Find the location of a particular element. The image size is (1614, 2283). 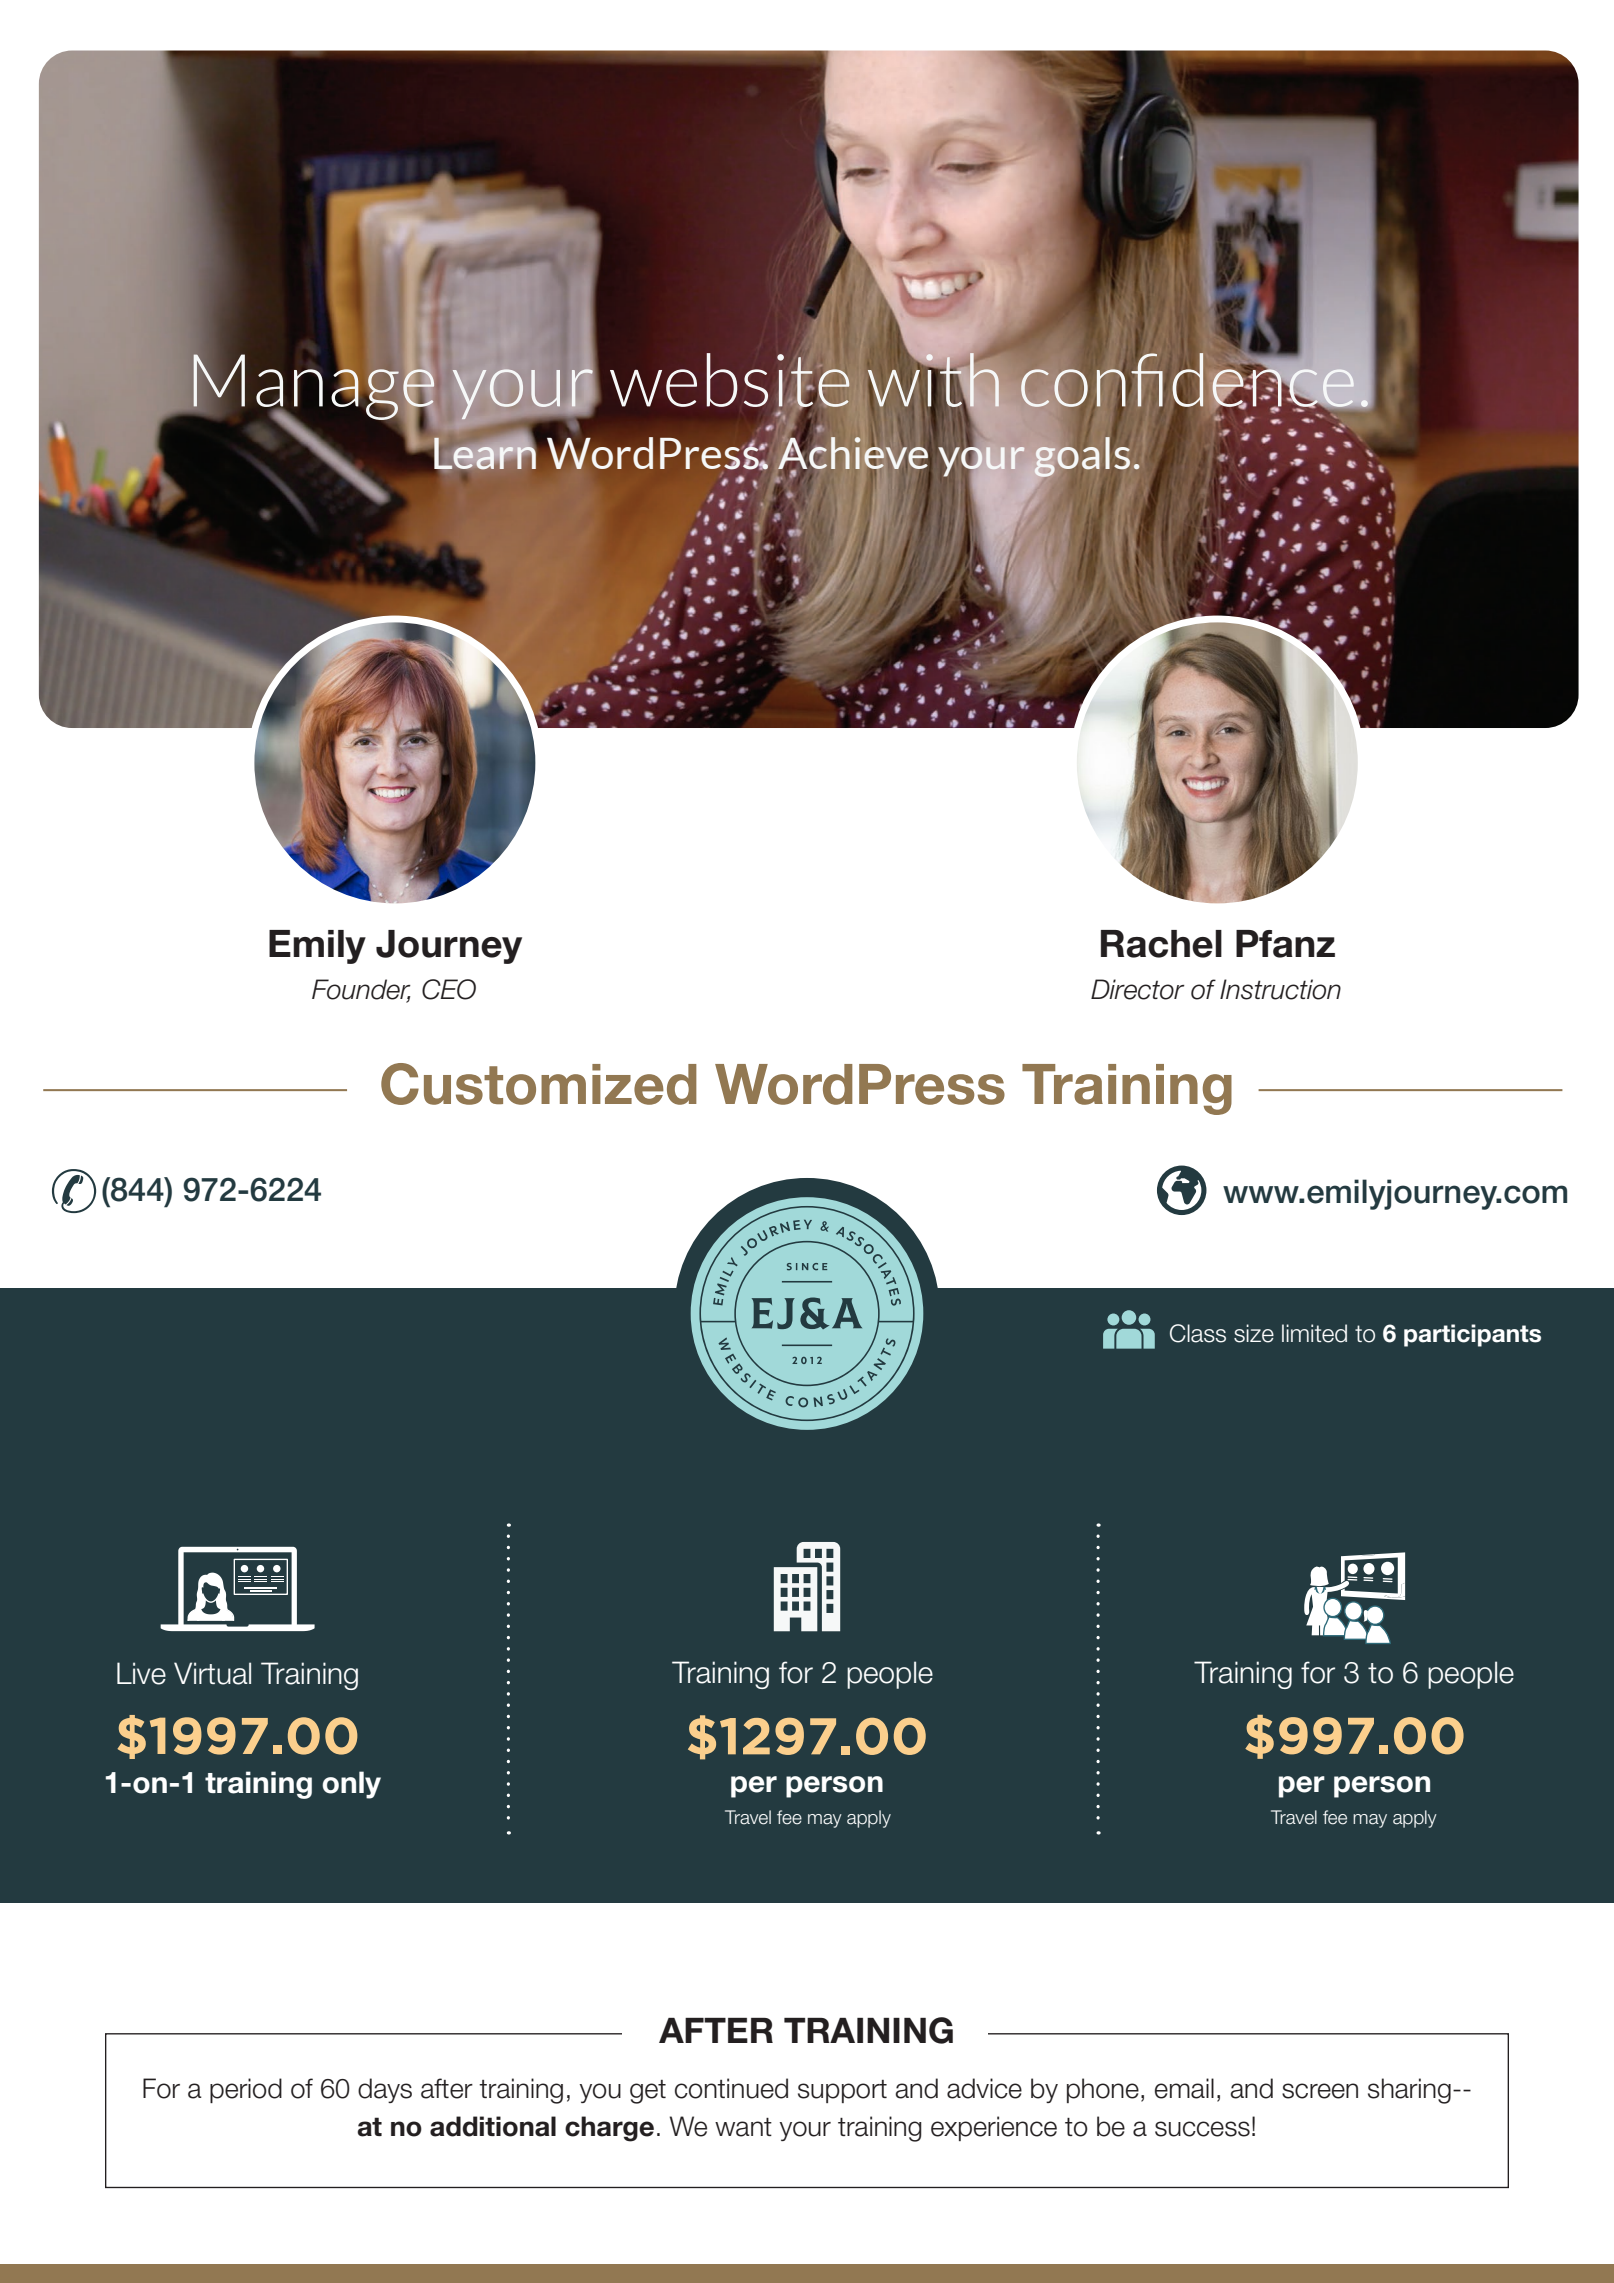

Customized is located at coordinates (539, 1084).
